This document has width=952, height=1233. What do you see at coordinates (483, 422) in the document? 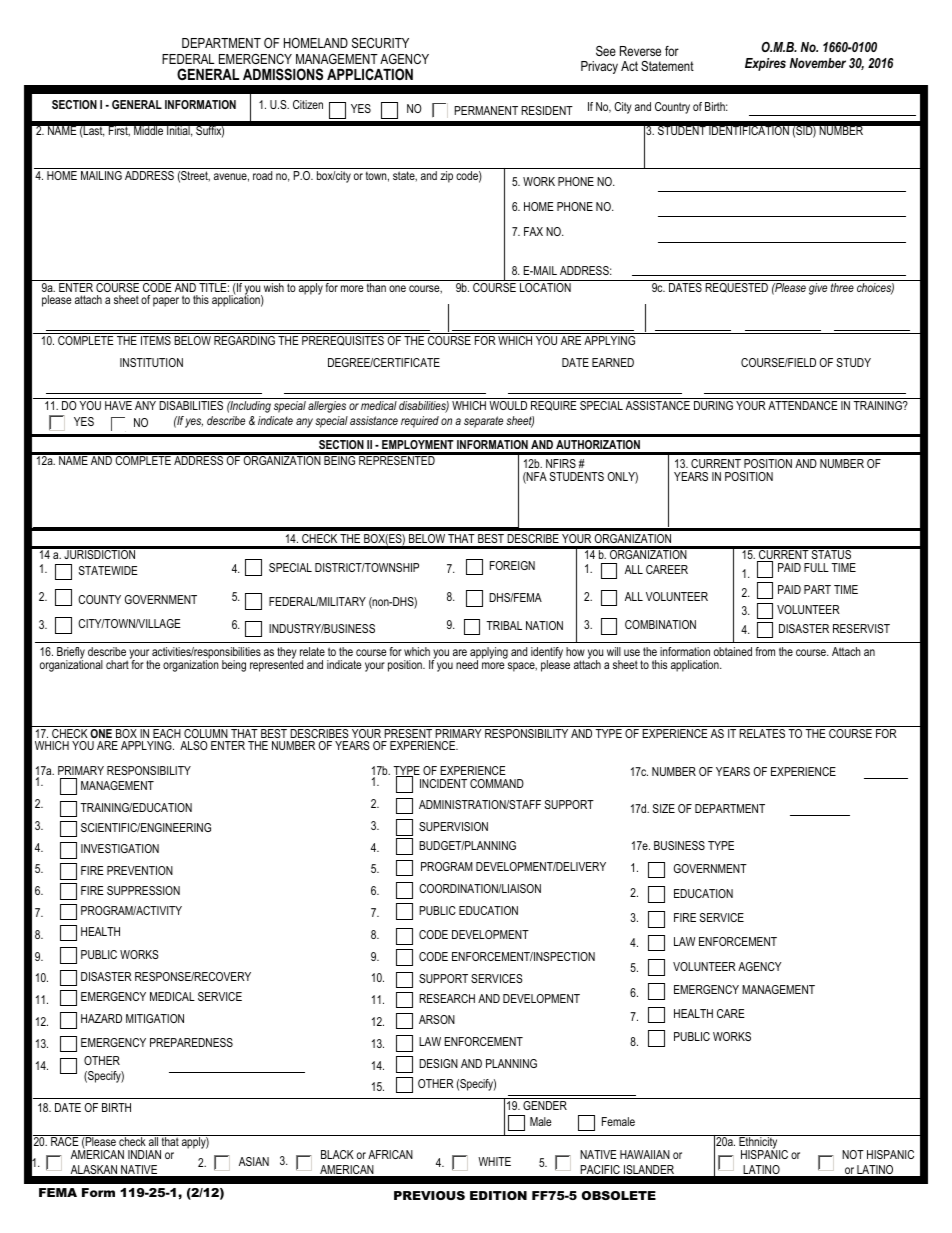
I see `separate` at bounding box center [483, 422].
